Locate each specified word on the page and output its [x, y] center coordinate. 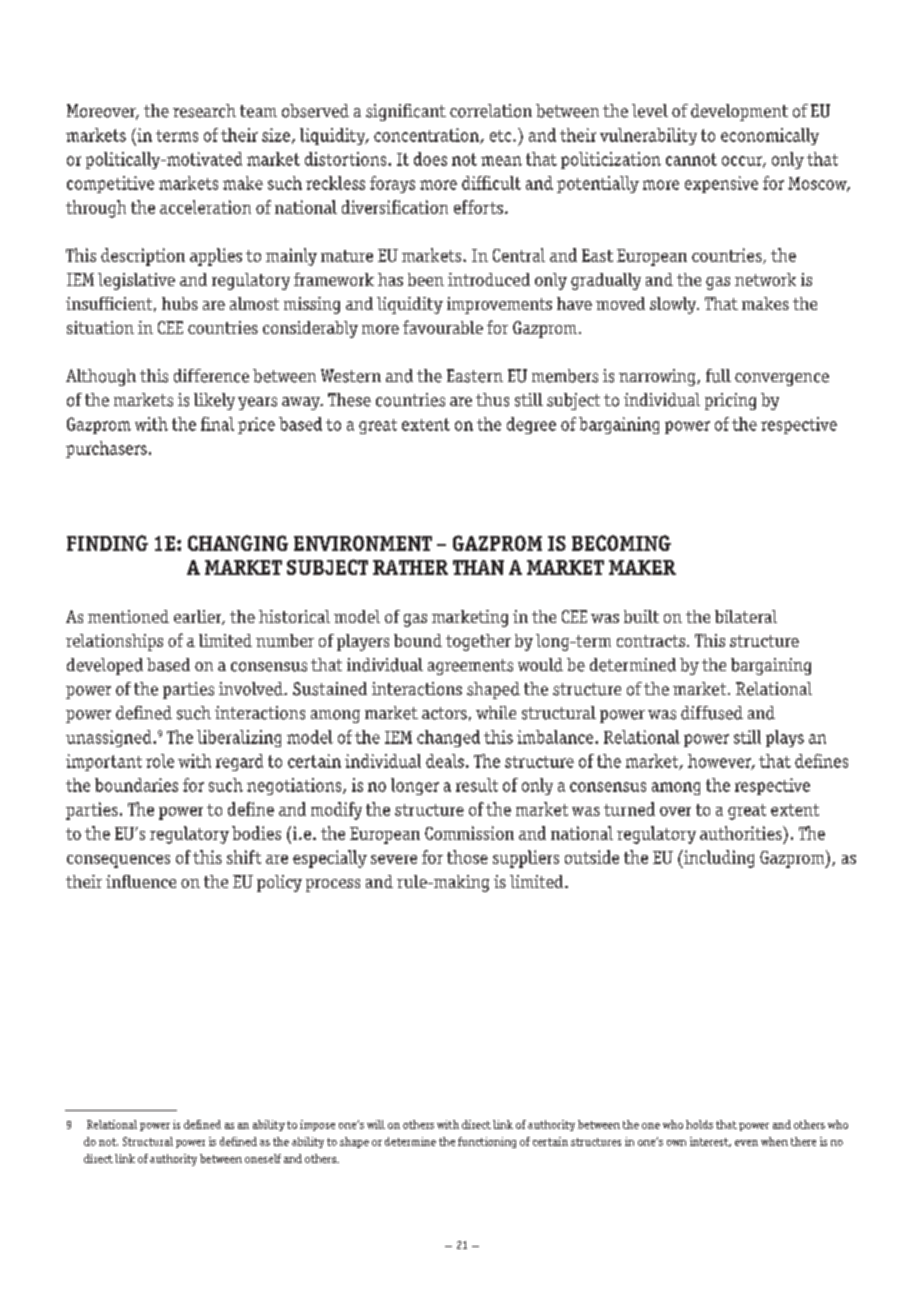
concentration [427, 136]
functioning [487, 1142]
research [204, 111]
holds [699, 1124]
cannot [691, 159]
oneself [263, 1158]
